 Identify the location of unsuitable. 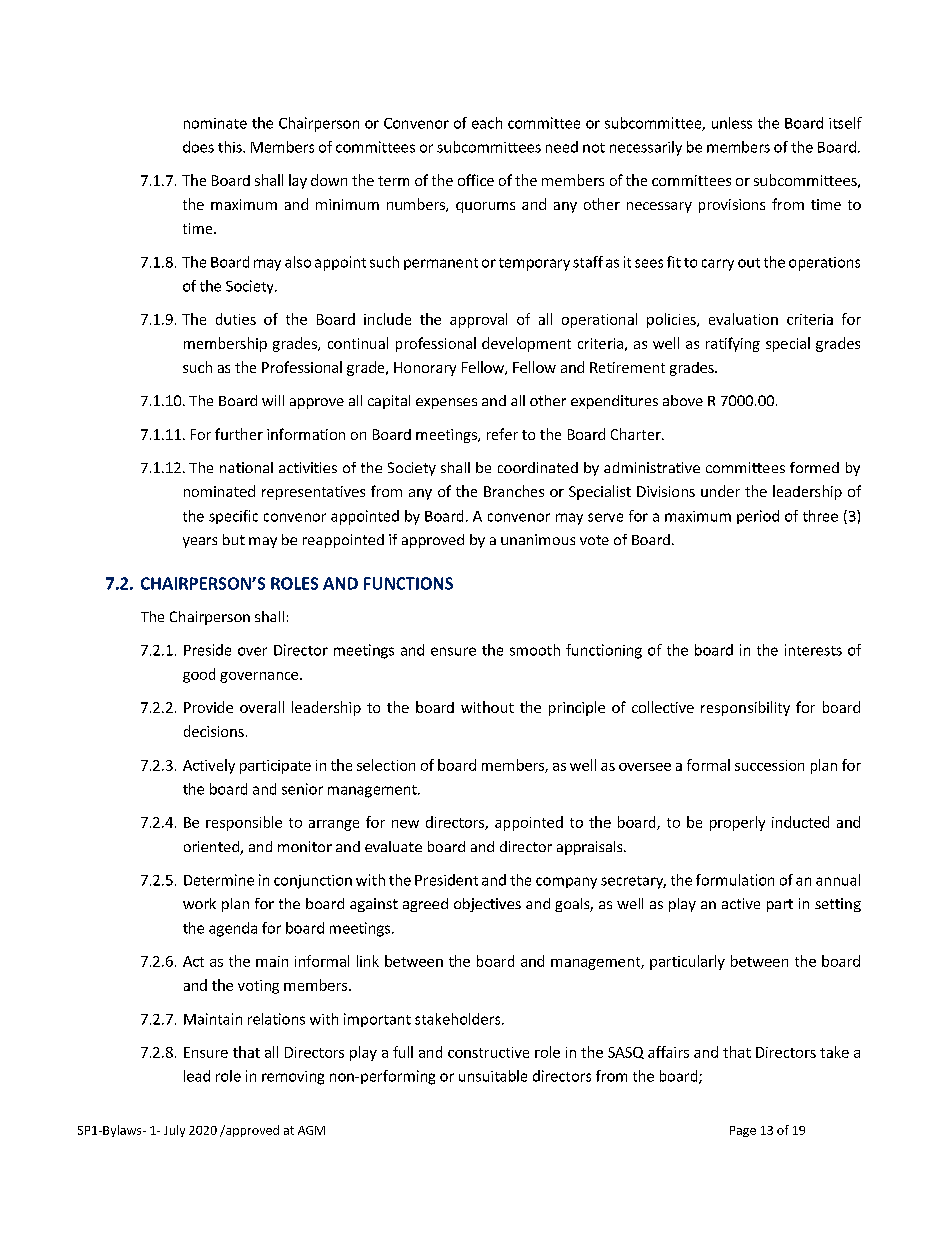
(493, 1076).
